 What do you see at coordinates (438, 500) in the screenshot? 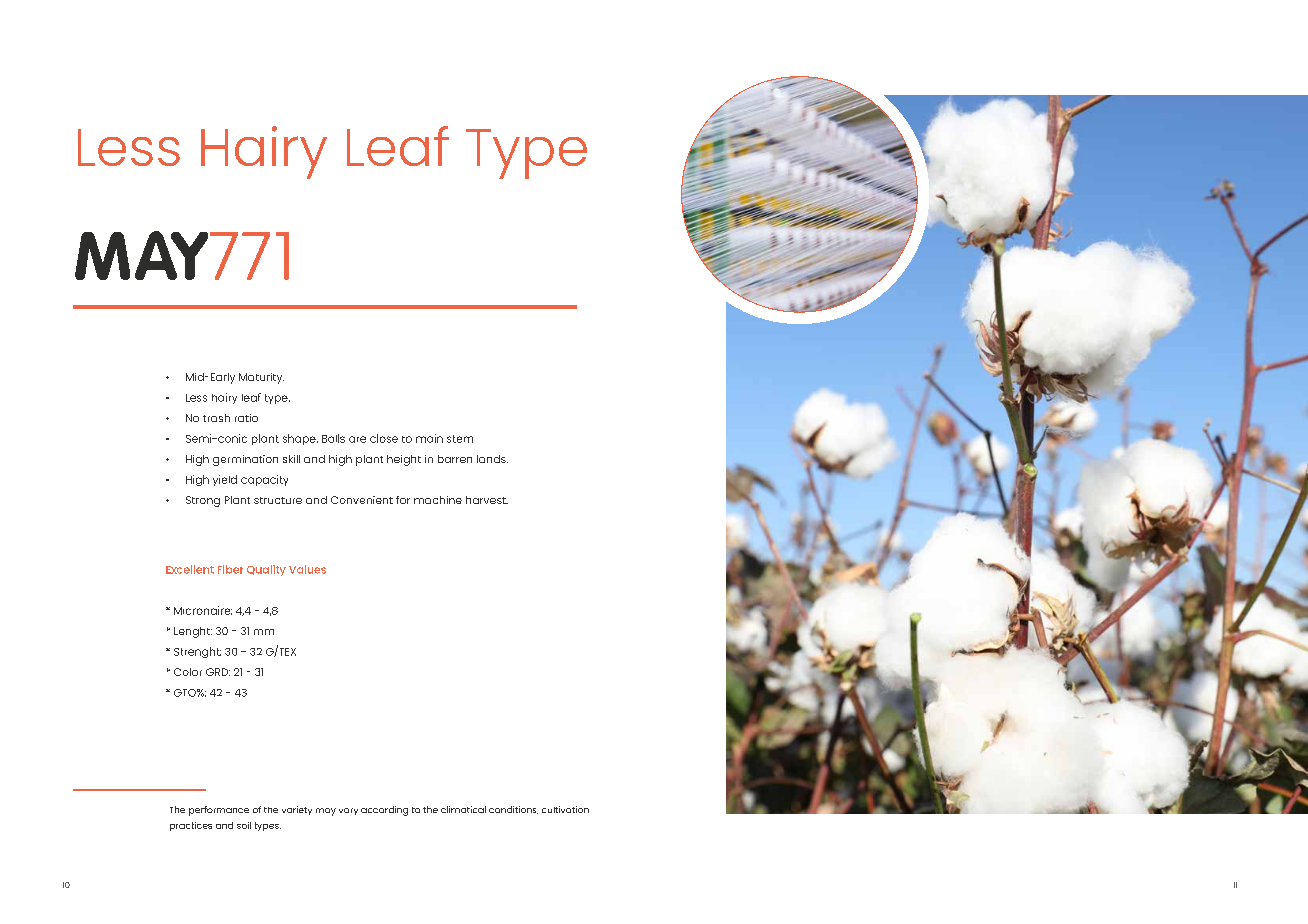
I see `machine` at bounding box center [438, 500].
